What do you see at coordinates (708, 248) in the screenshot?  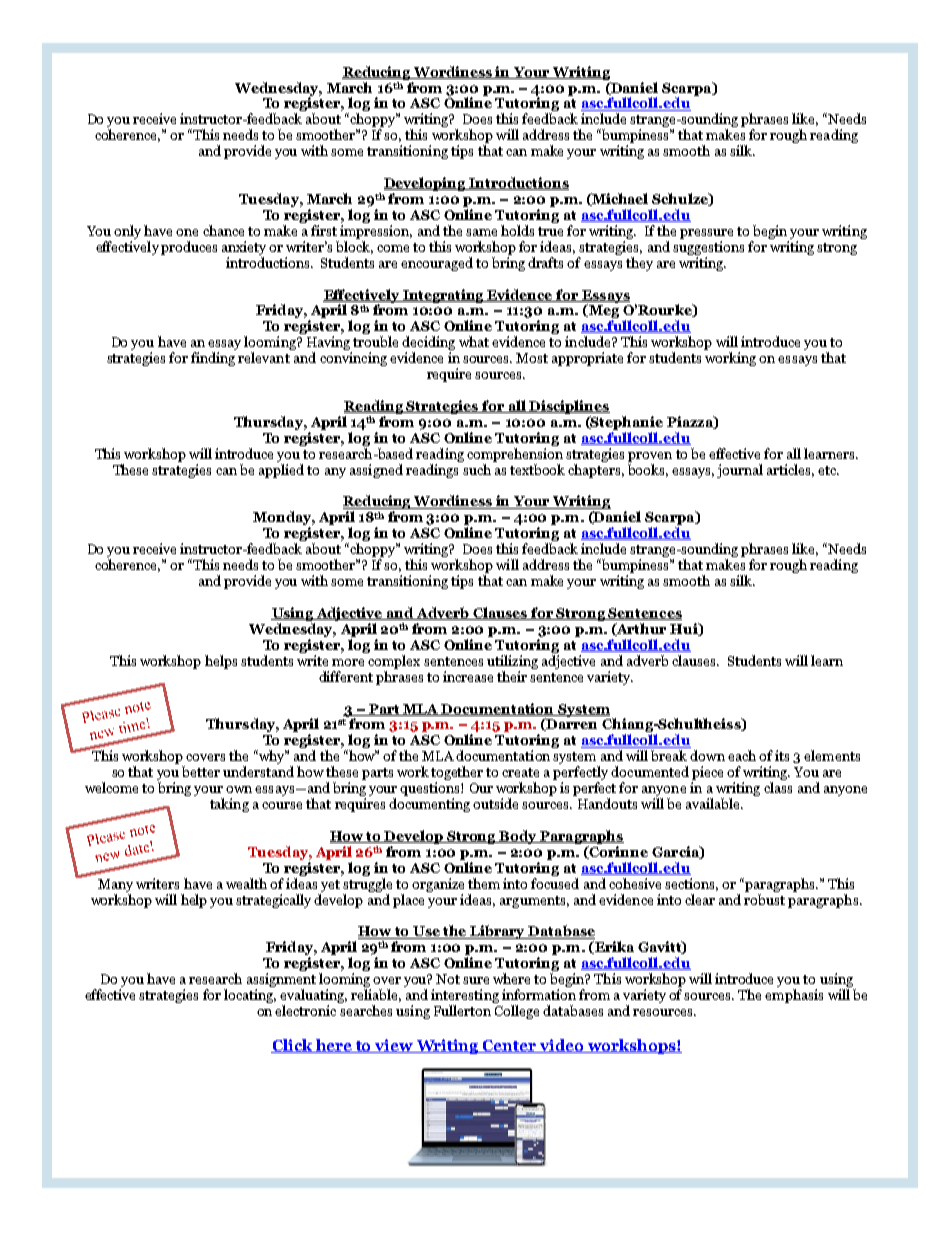 I see `suggestions` at bounding box center [708, 248].
